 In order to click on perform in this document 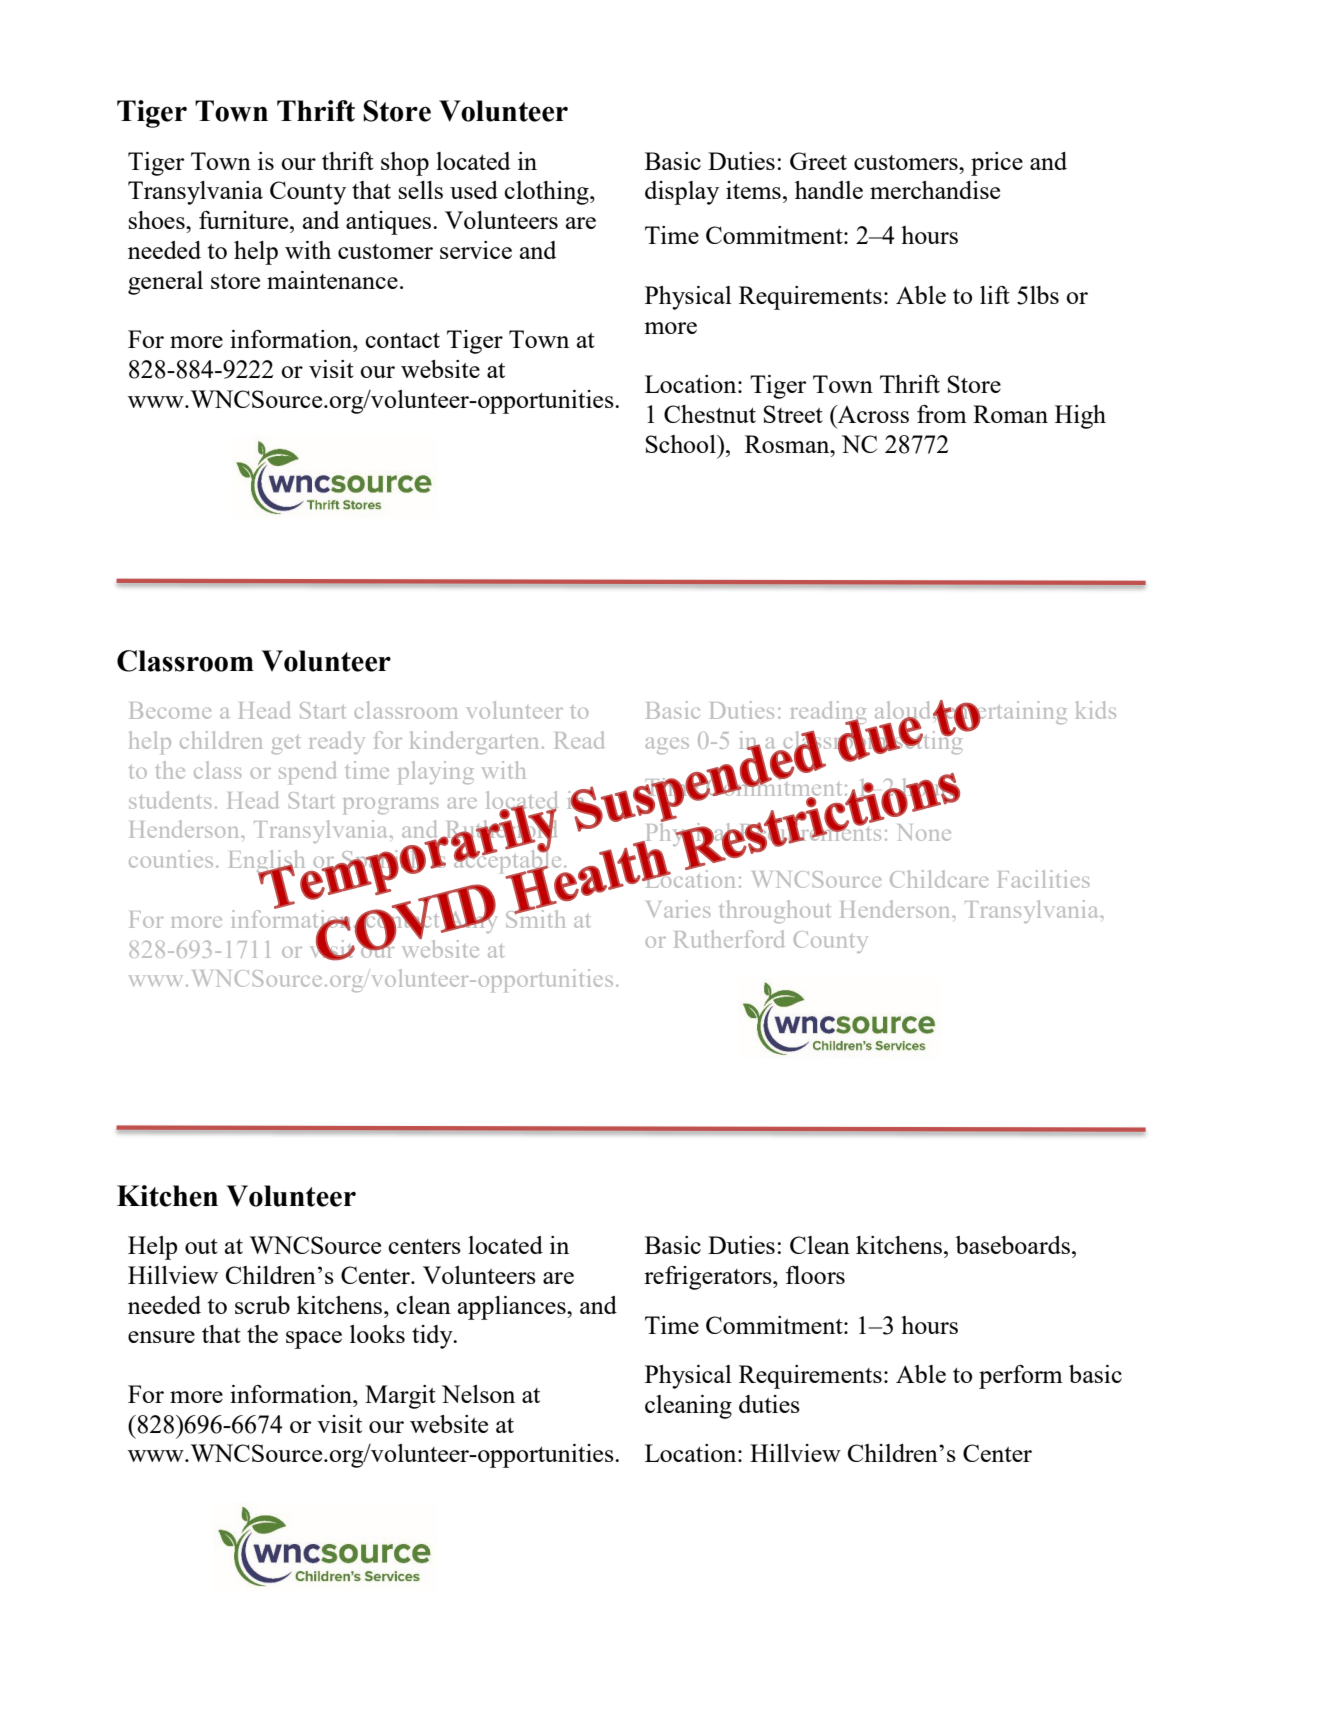, I will do `click(1021, 1377)`.
